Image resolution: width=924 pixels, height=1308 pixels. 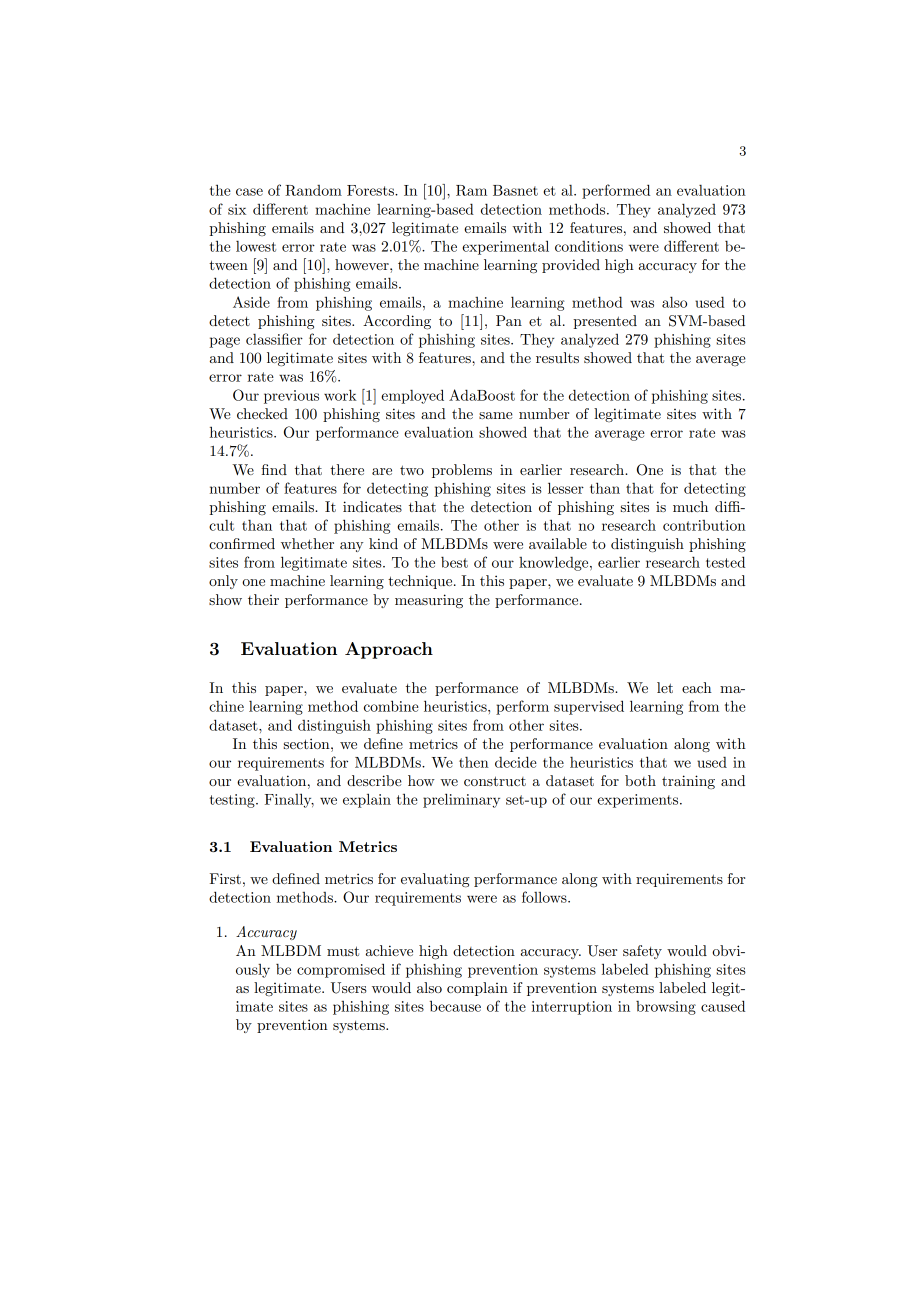 What do you see at coordinates (665, 687) in the screenshot?
I see `let` at bounding box center [665, 687].
